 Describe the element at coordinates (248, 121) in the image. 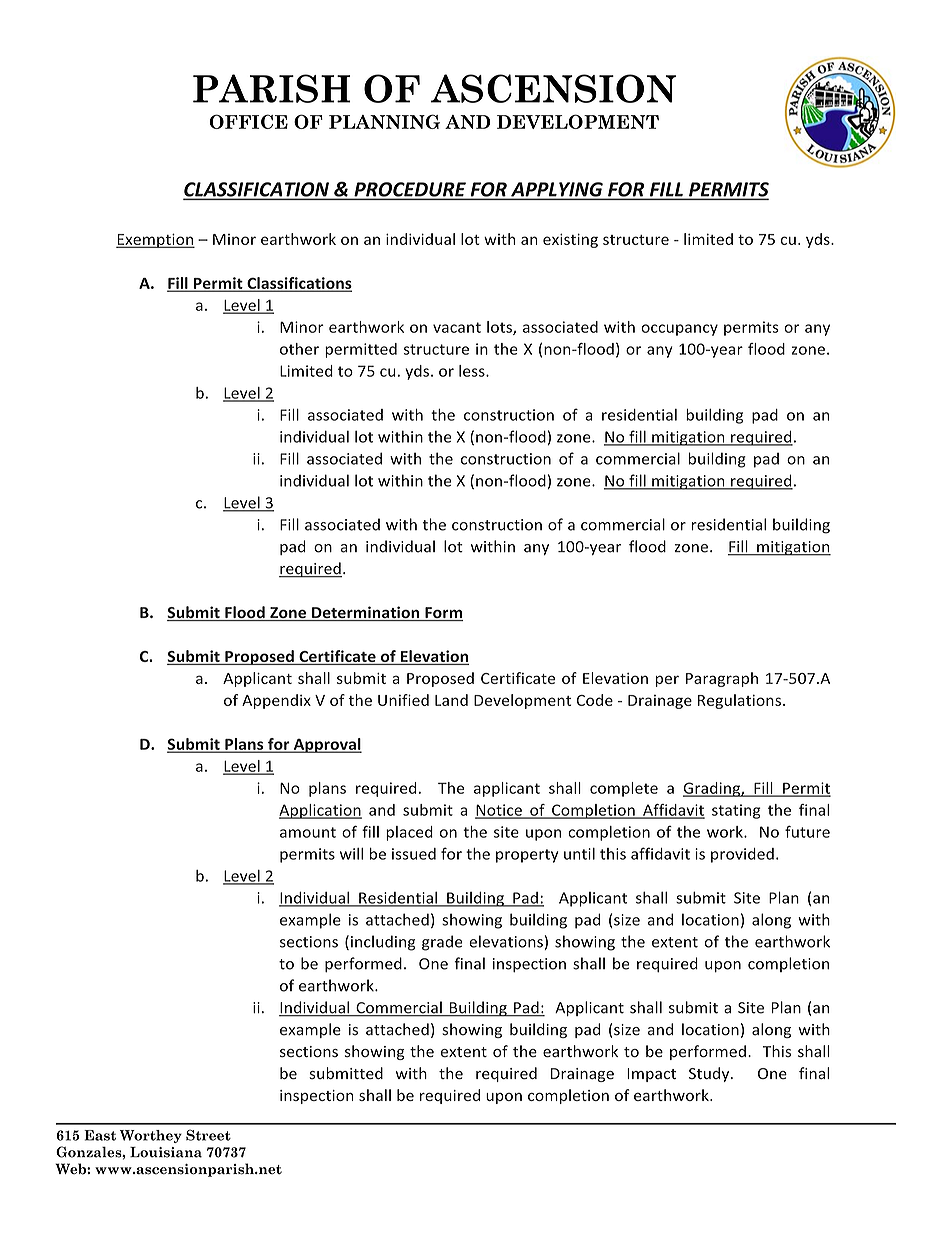

I see `OFFICE` at that location.
